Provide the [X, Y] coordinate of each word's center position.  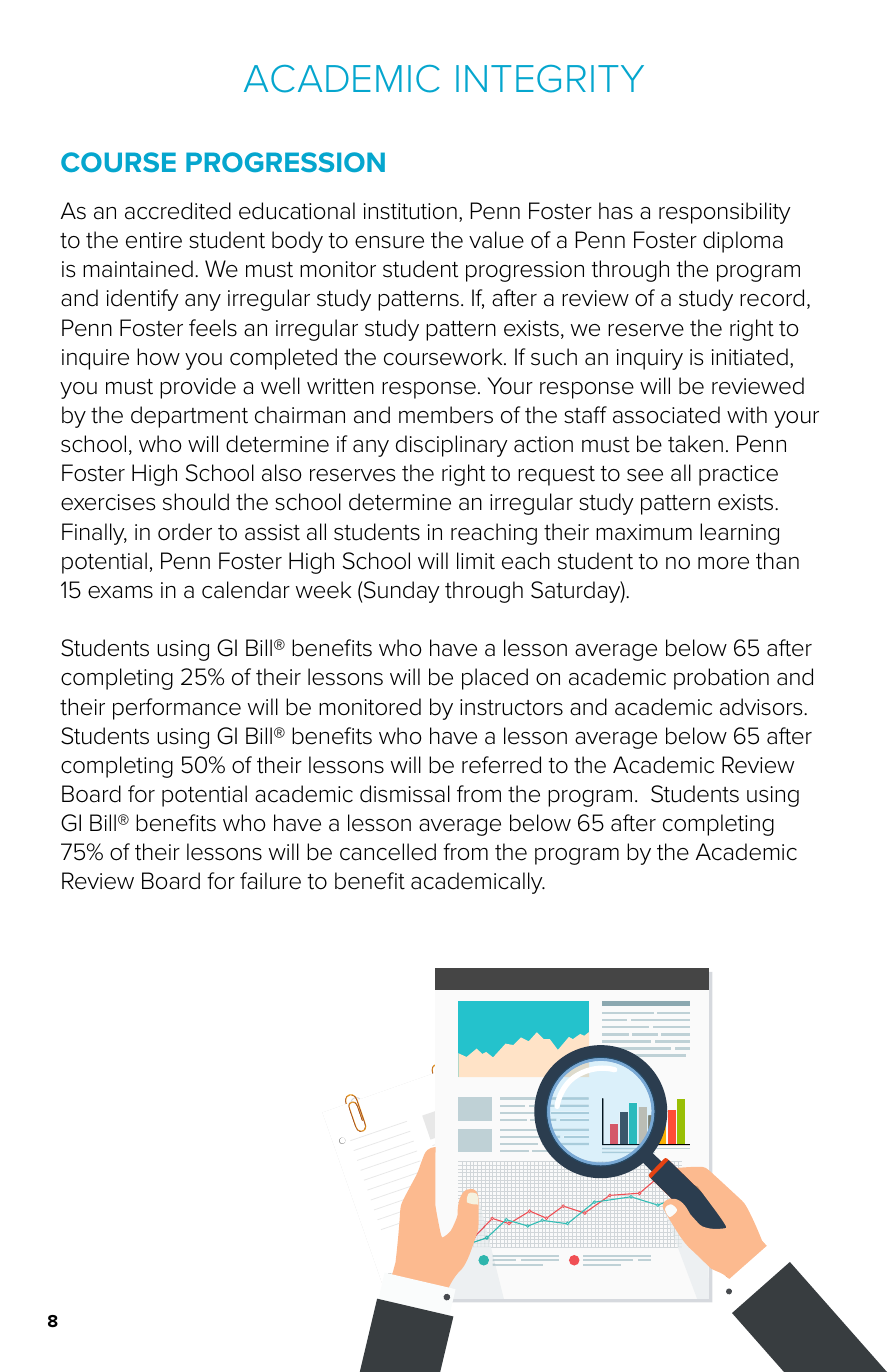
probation [721, 679]
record [772, 298]
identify [143, 300]
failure [270, 881]
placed [495, 679]
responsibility [725, 213]
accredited [178, 211]
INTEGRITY [550, 79]
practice [738, 475]
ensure [389, 242]
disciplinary [452, 446]
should [196, 502]
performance [177, 709]
